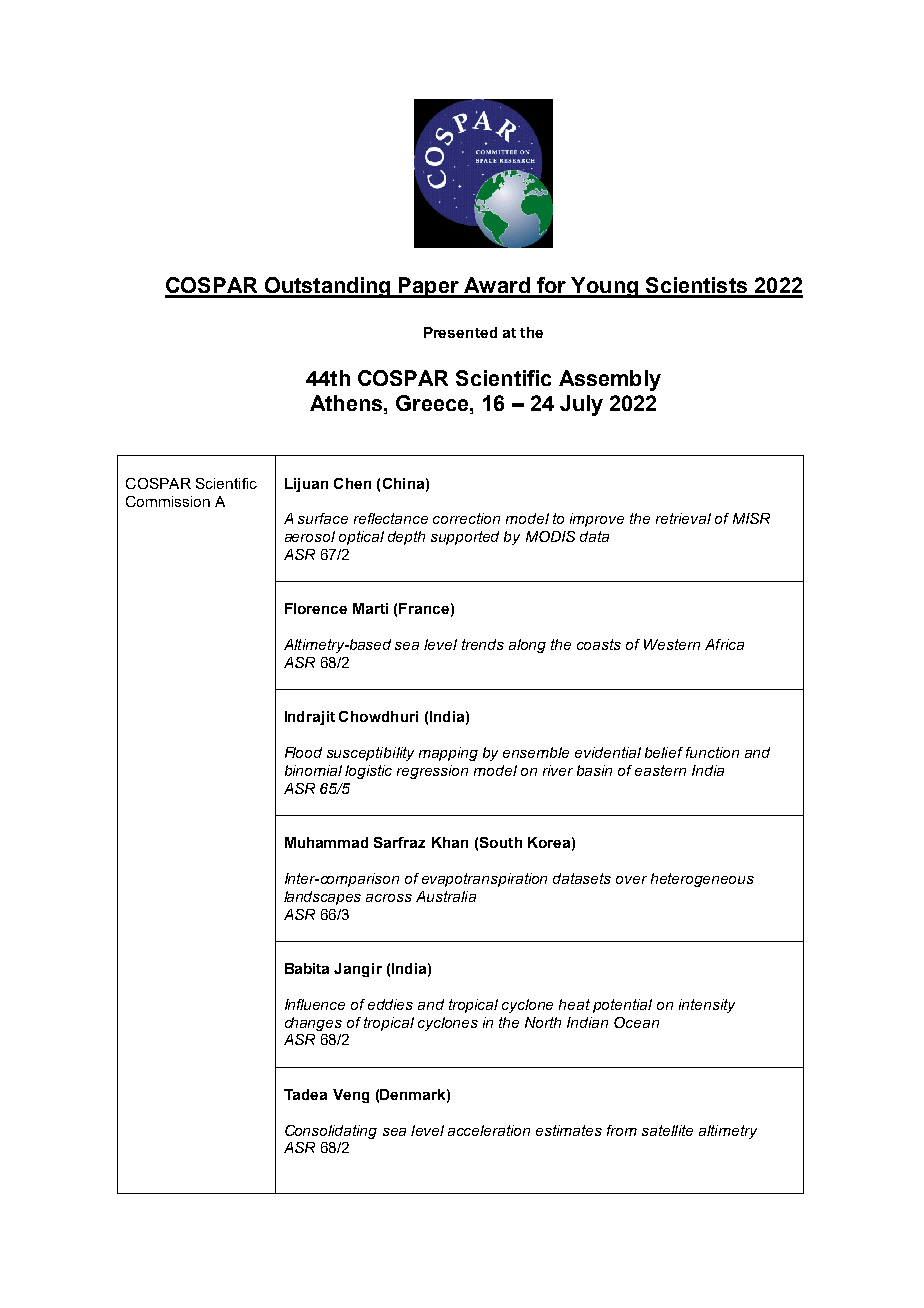 This document has height=1308, width=924. What do you see at coordinates (460, 332) in the document?
I see `Presented` at bounding box center [460, 332].
